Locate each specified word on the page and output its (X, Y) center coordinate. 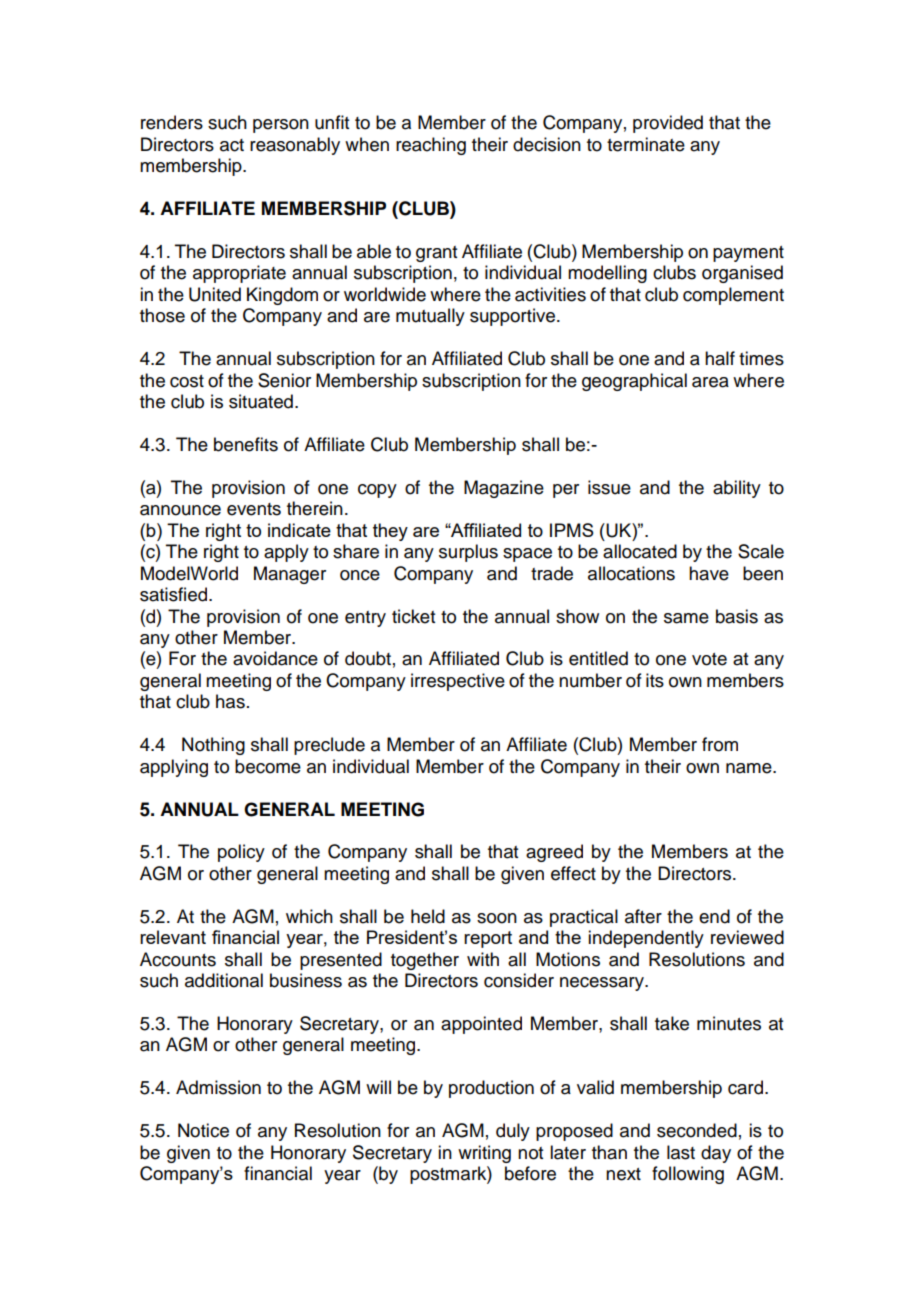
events (254, 509)
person (281, 126)
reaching (431, 146)
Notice (203, 1130)
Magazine (504, 489)
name (750, 768)
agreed (554, 853)
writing (484, 1154)
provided (668, 124)
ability (737, 489)
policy (241, 853)
